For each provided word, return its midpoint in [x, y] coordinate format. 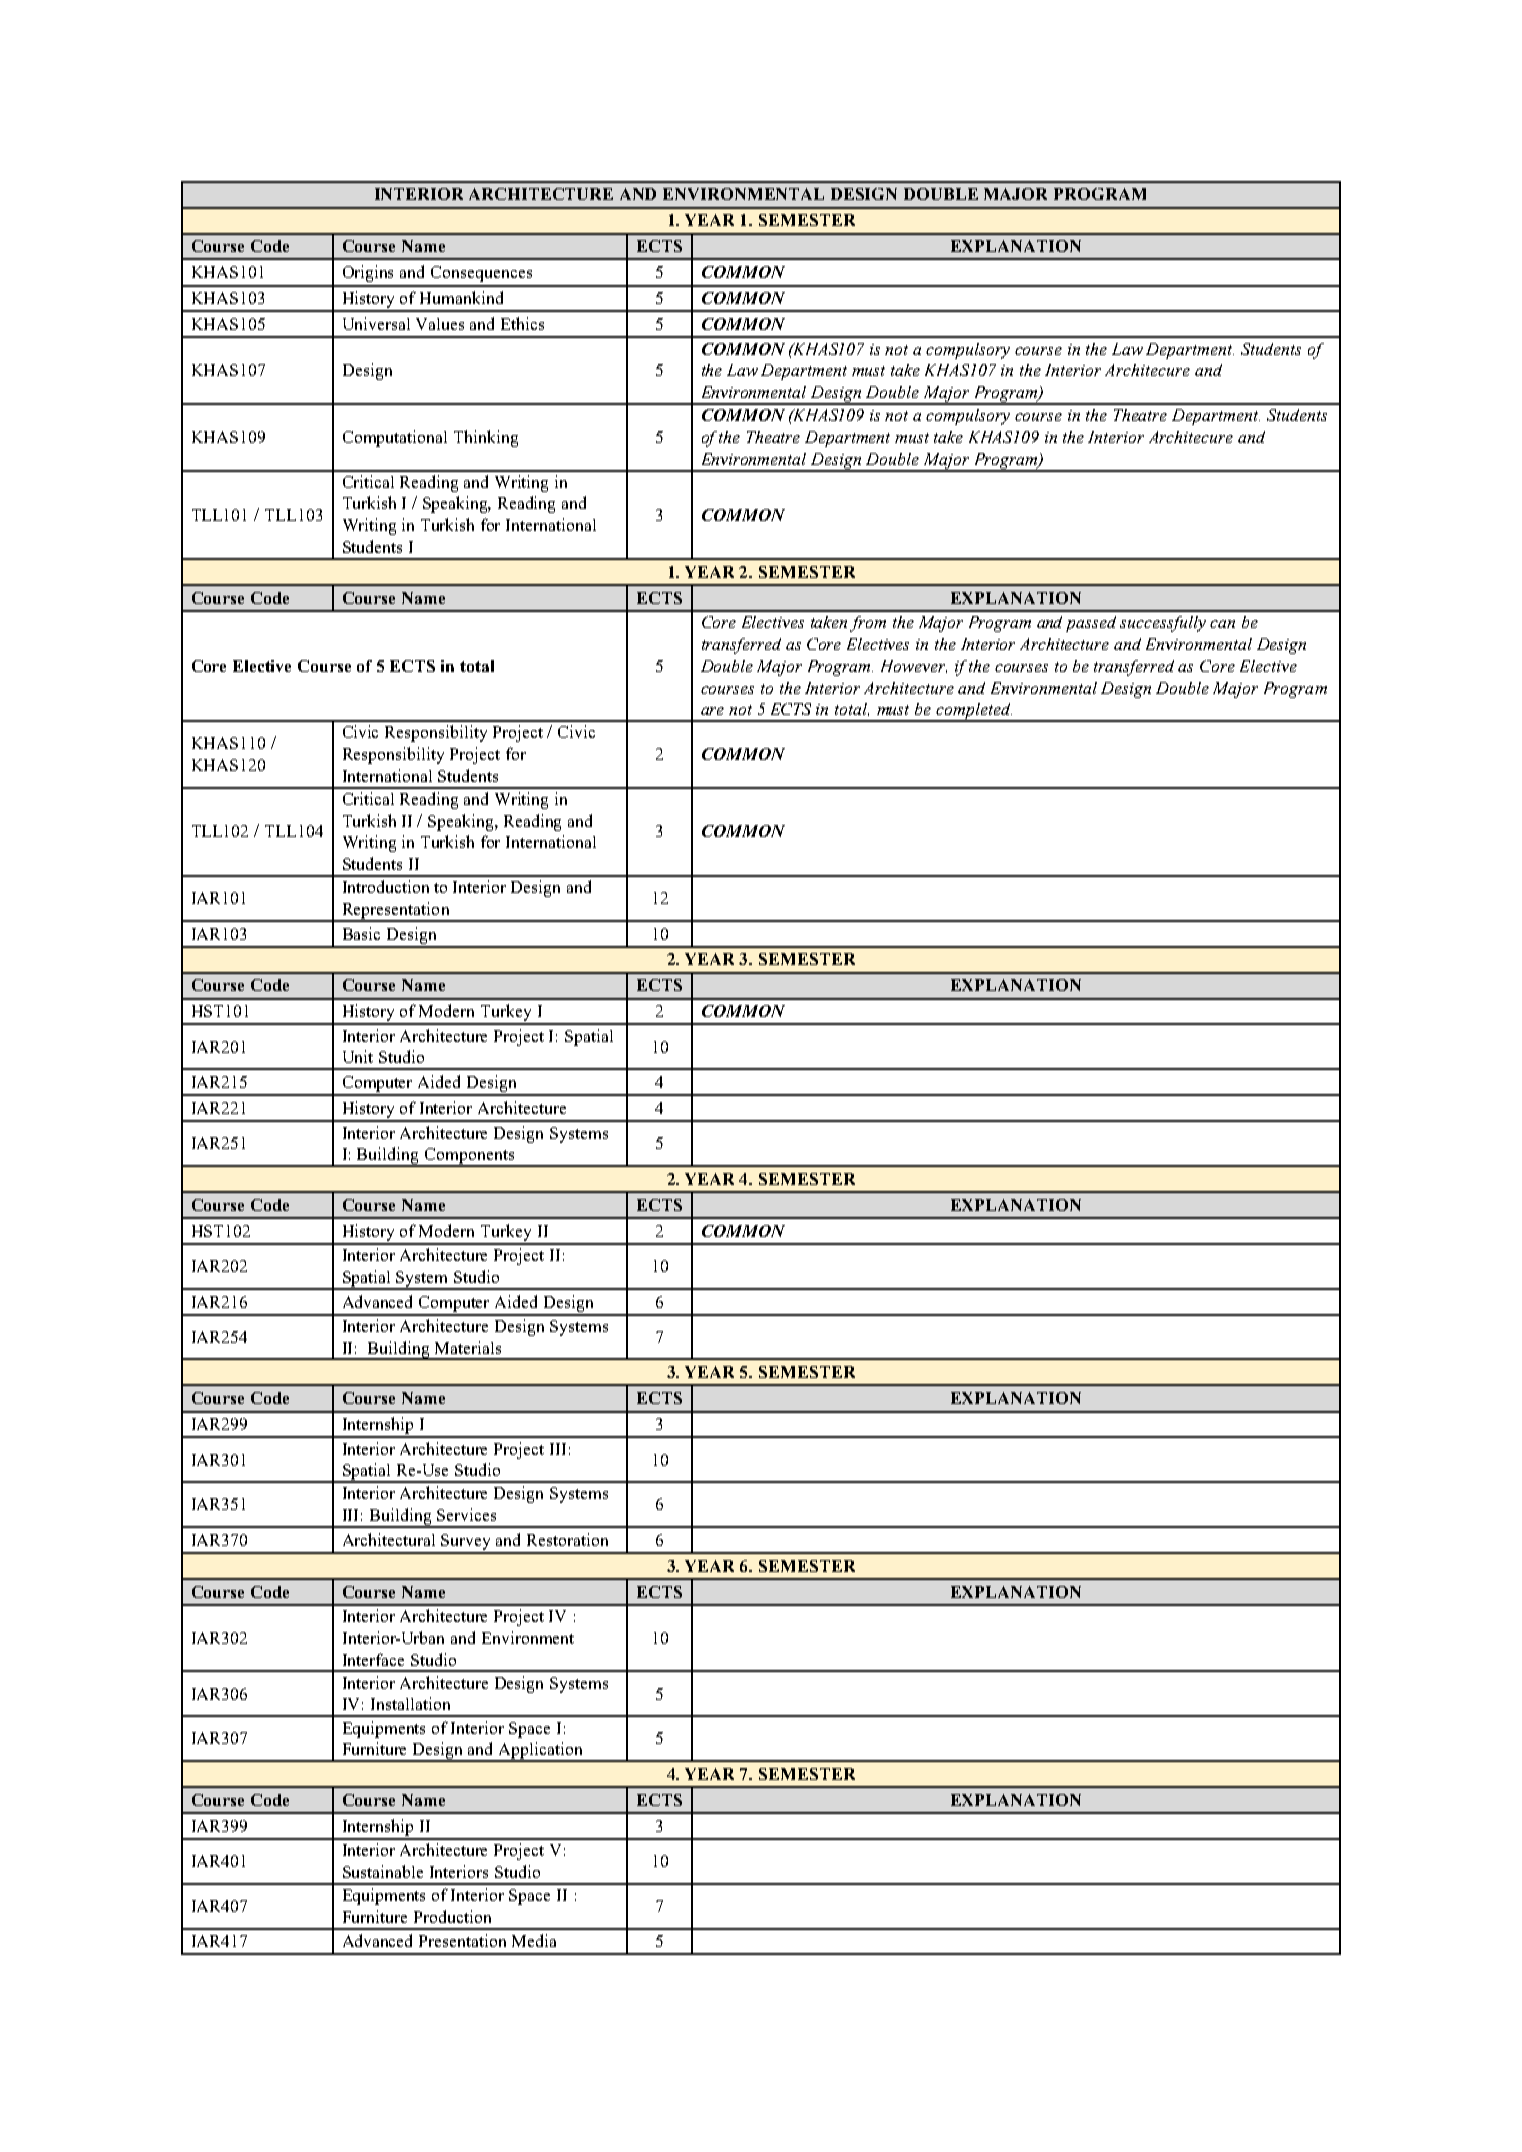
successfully [1163, 624]
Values [440, 324]
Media [534, 1940]
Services [466, 1514]
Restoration [567, 1539]
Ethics [522, 323]
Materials [468, 1347]
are [712, 711]
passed [1091, 624]
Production [452, 1916]
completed [973, 712]
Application [541, 1752]
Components [469, 1157]
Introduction [386, 886]
